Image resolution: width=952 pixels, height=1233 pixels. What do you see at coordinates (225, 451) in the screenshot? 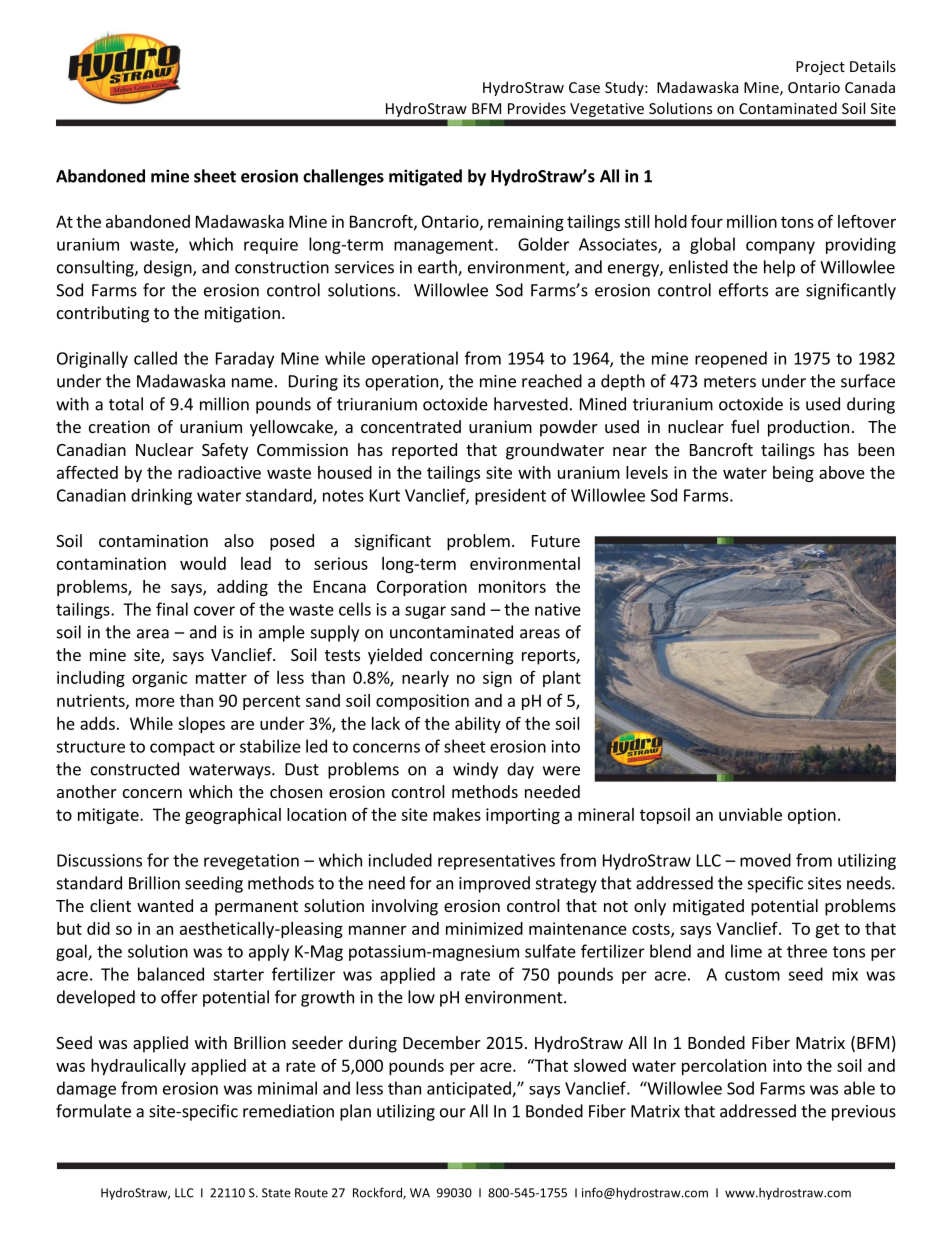
I see `Safety` at bounding box center [225, 451].
